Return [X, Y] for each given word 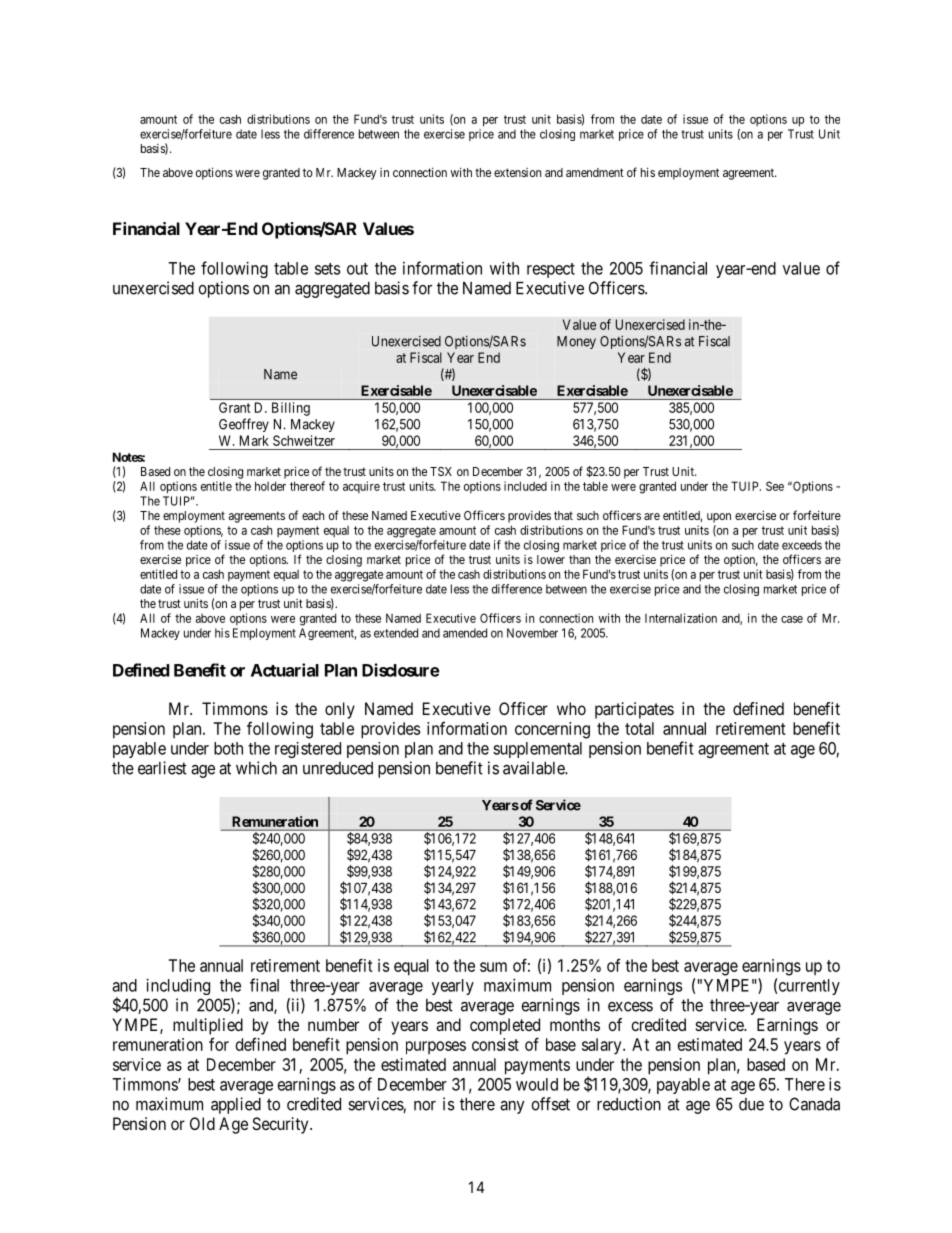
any [512, 1107]
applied [236, 1105]
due [751, 1104]
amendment [595, 172]
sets [327, 269]
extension [517, 172]
